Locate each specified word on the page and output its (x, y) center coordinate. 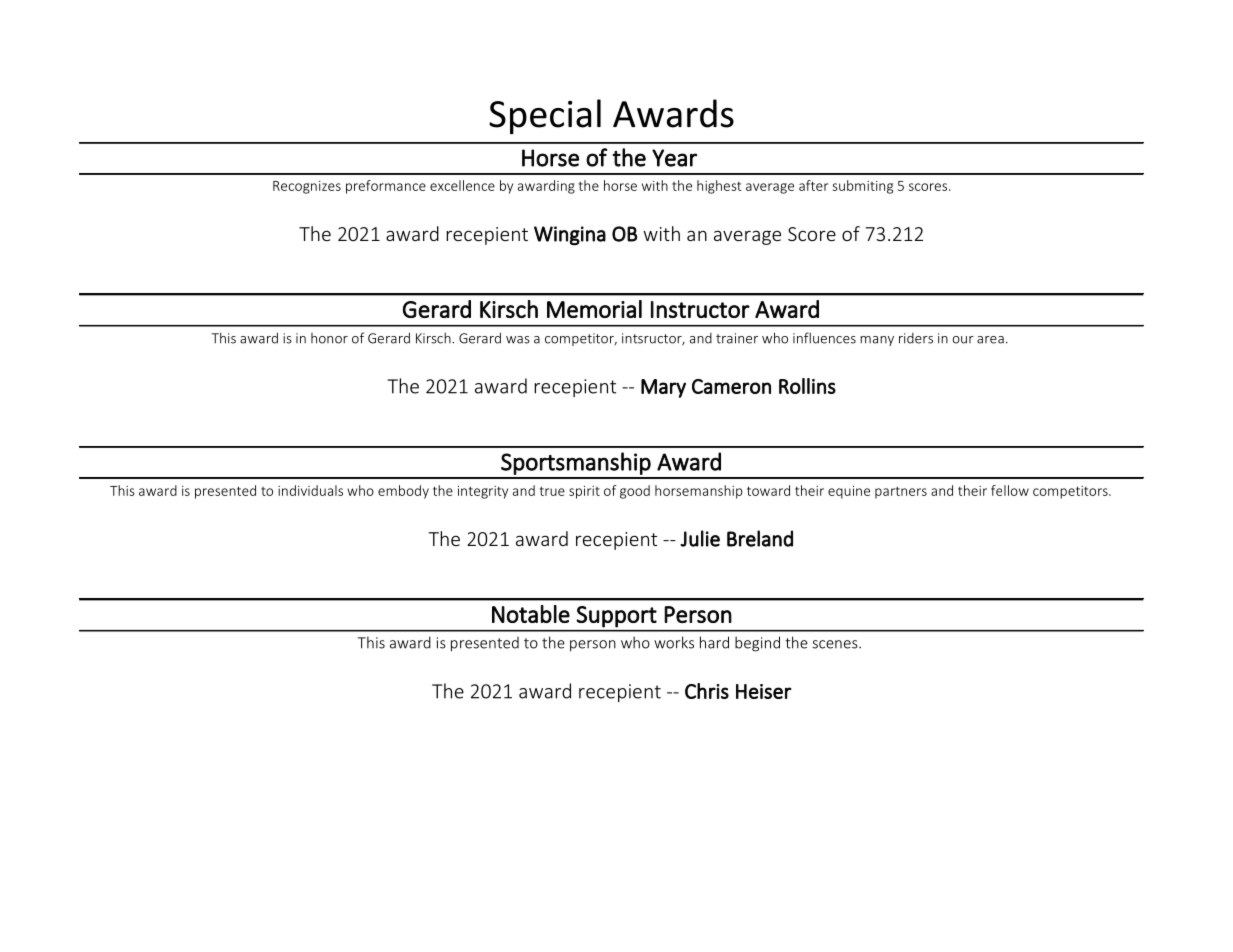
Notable (531, 614)
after (813, 185)
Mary (663, 388)
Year (674, 158)
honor (329, 338)
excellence (462, 185)
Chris (707, 691)
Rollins (807, 386)
